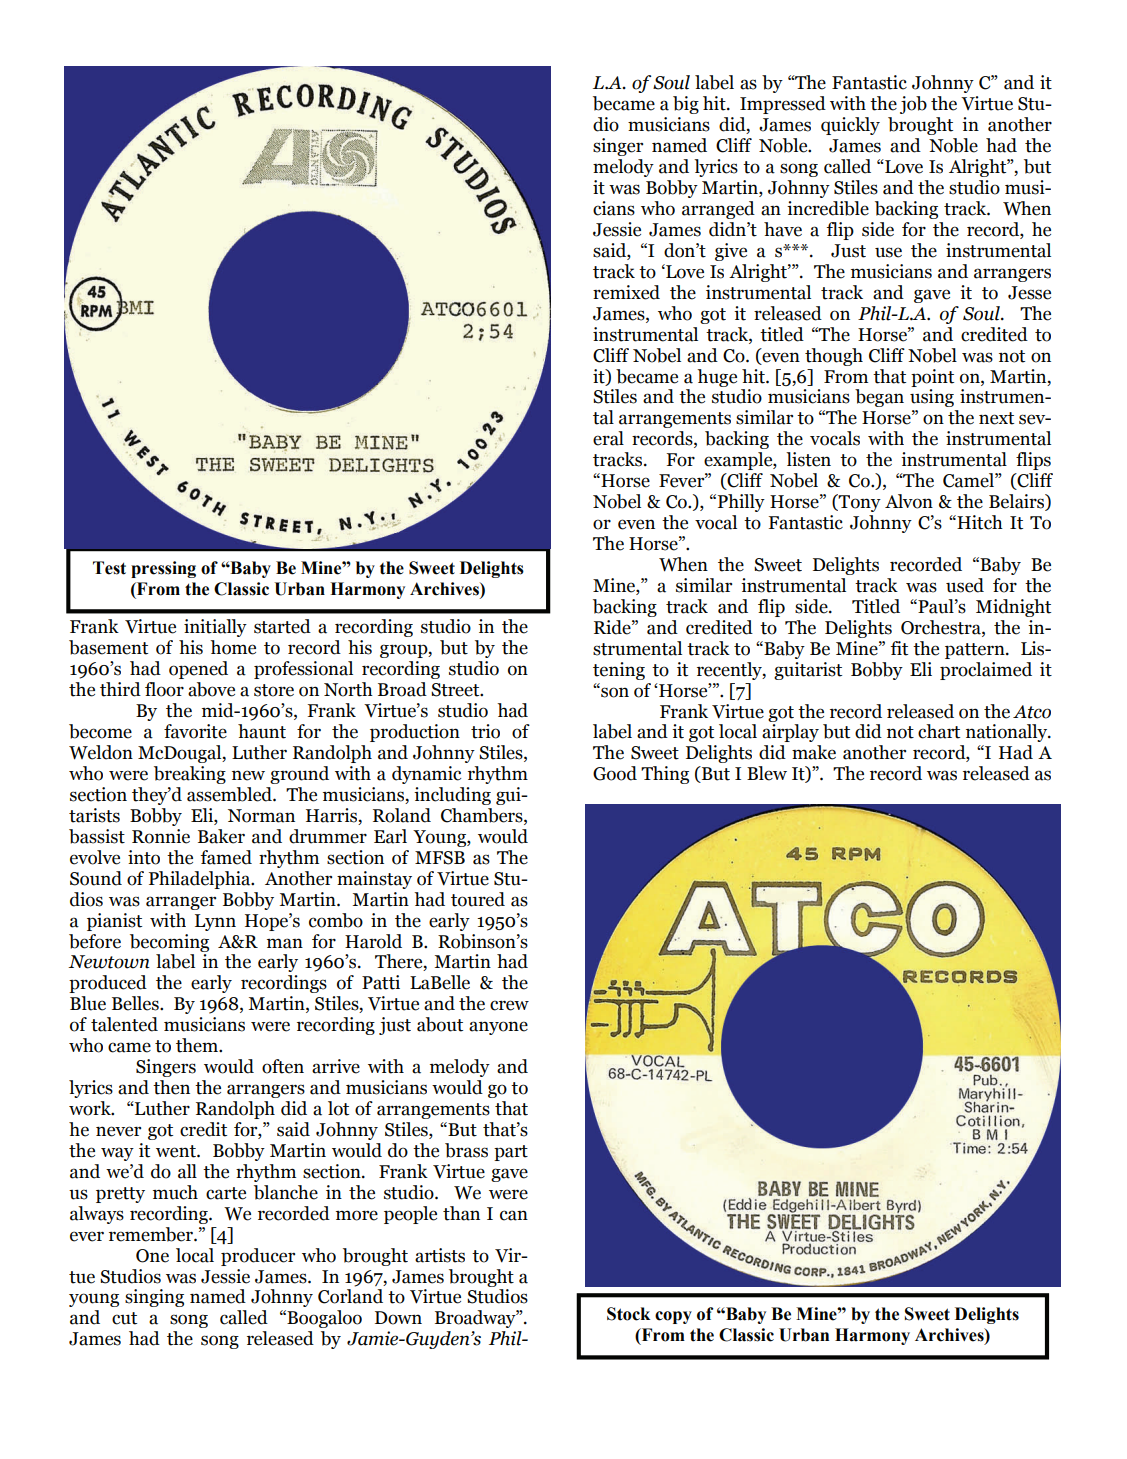  What do you see at coordinates (913, 105) in the screenshot?
I see `job` at bounding box center [913, 105].
